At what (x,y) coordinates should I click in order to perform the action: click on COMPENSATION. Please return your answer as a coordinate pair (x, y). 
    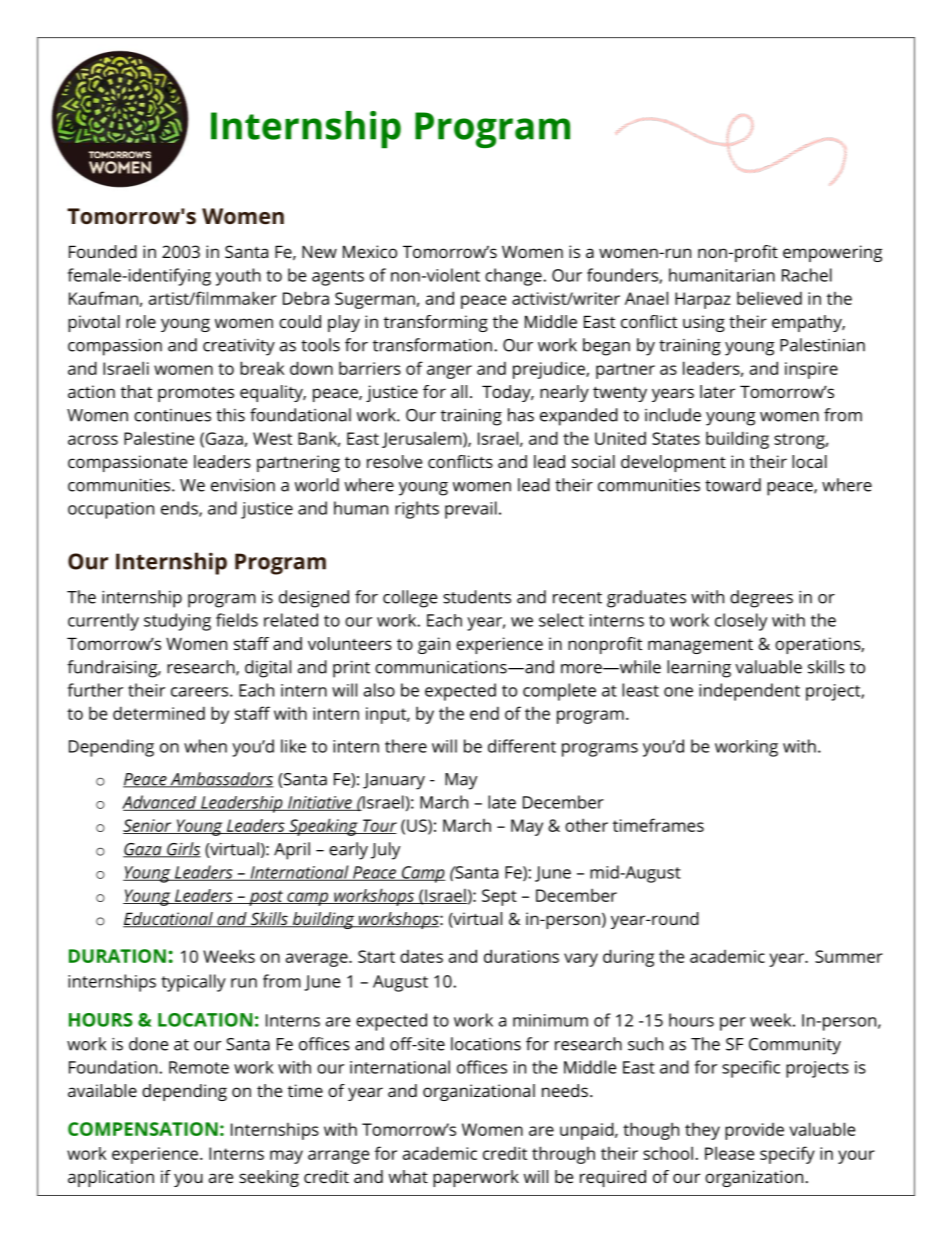
    Looking at the image, I should click on (143, 1129).
